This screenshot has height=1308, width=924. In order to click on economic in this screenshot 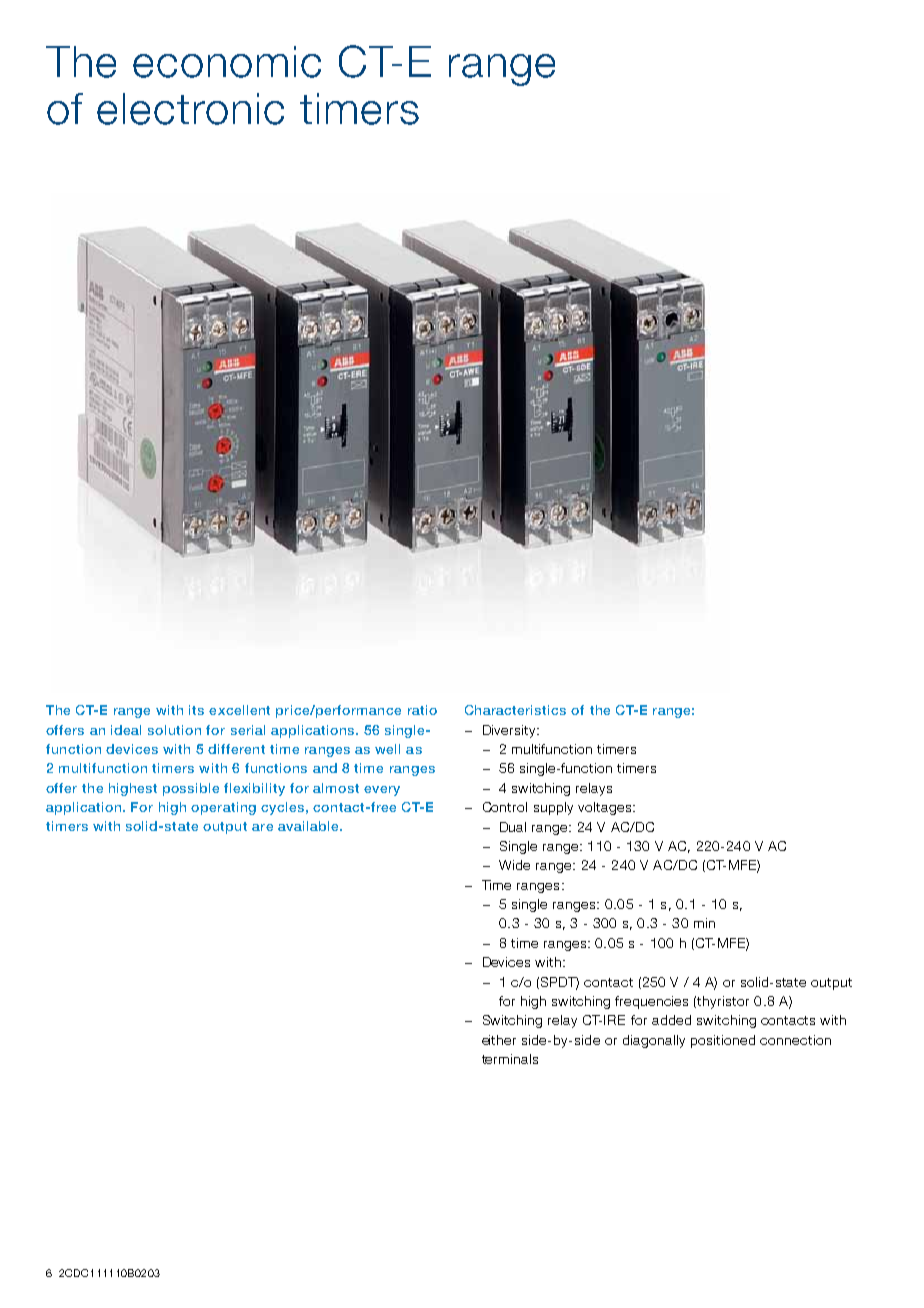, I will do `click(227, 62)`.
